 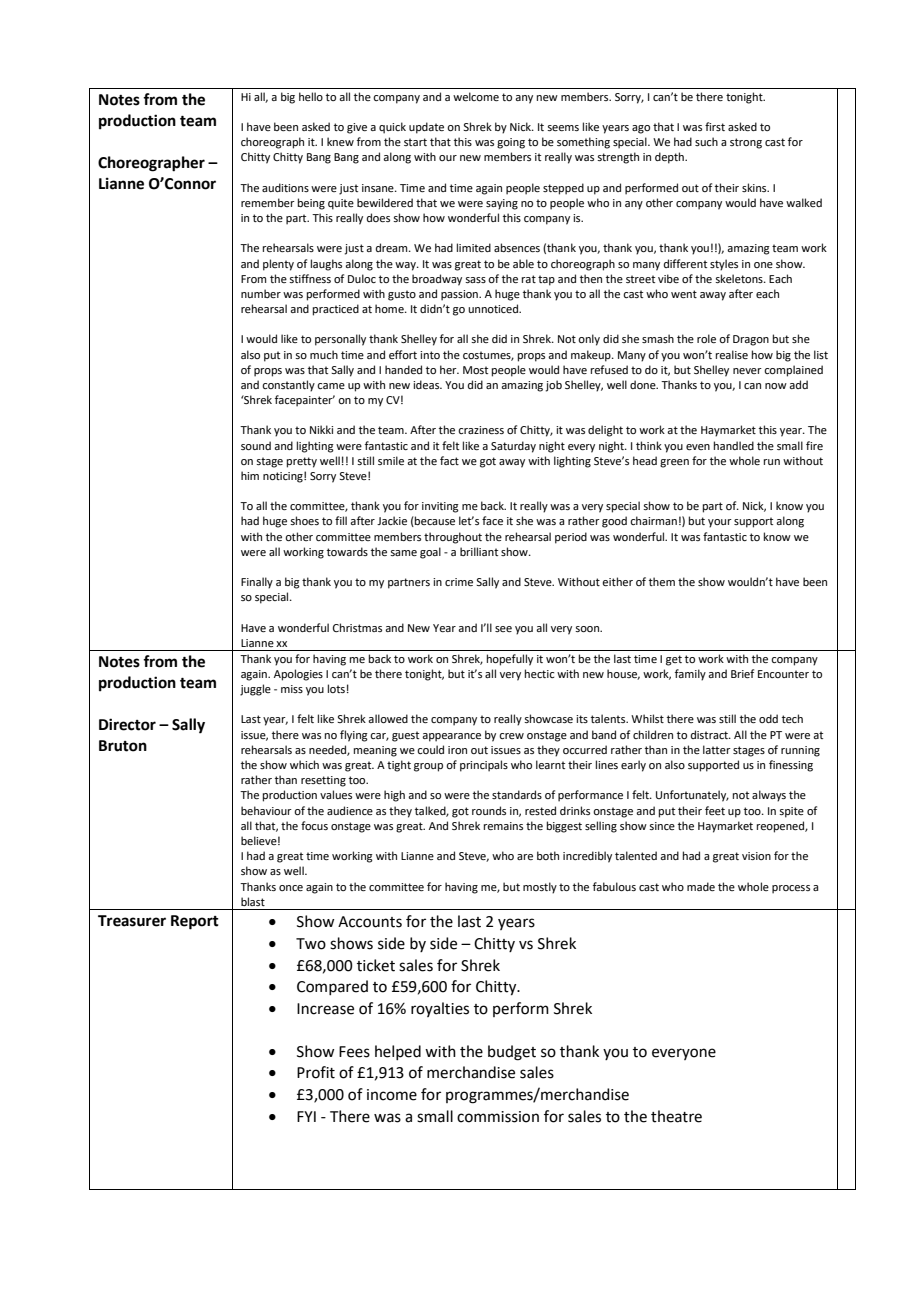 What do you see at coordinates (512, 1053) in the screenshot?
I see `budget` at bounding box center [512, 1053].
